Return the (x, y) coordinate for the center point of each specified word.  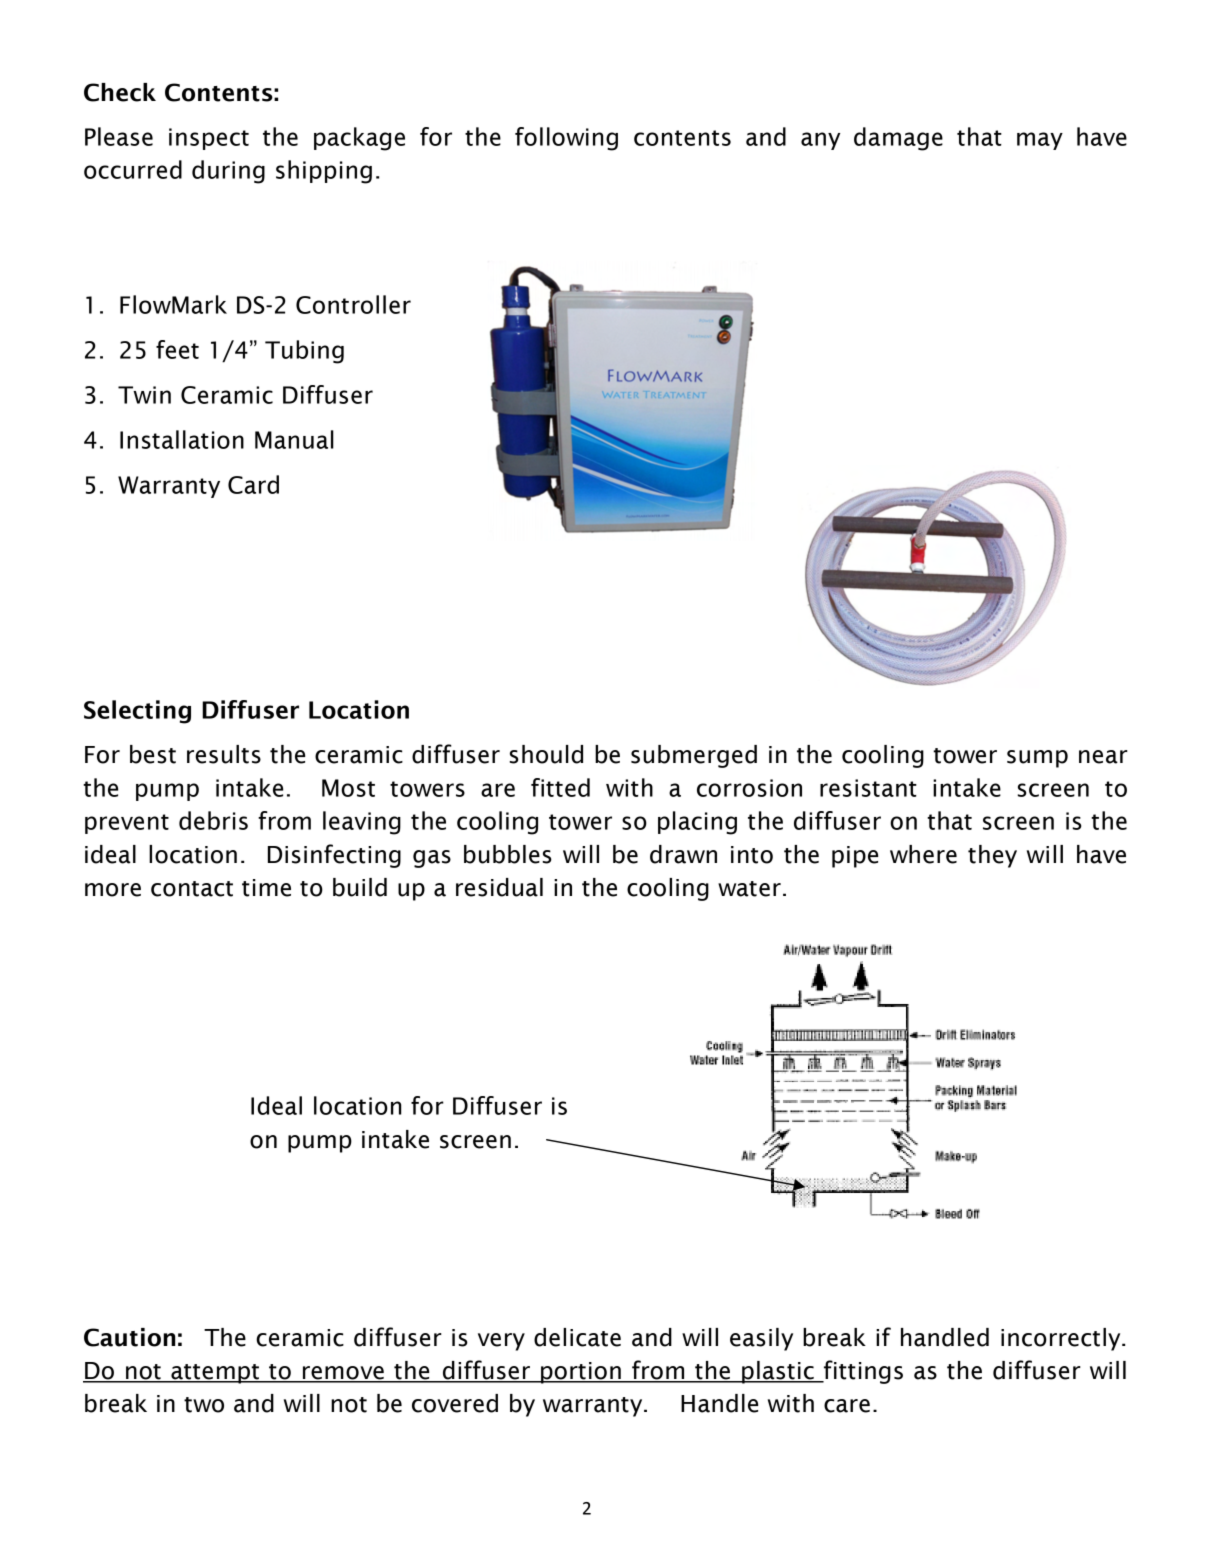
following (566, 139)
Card (253, 484)
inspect (209, 139)
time (266, 888)
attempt (215, 1374)
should (546, 754)
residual (499, 887)
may (1040, 141)
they (992, 856)
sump (1037, 759)
